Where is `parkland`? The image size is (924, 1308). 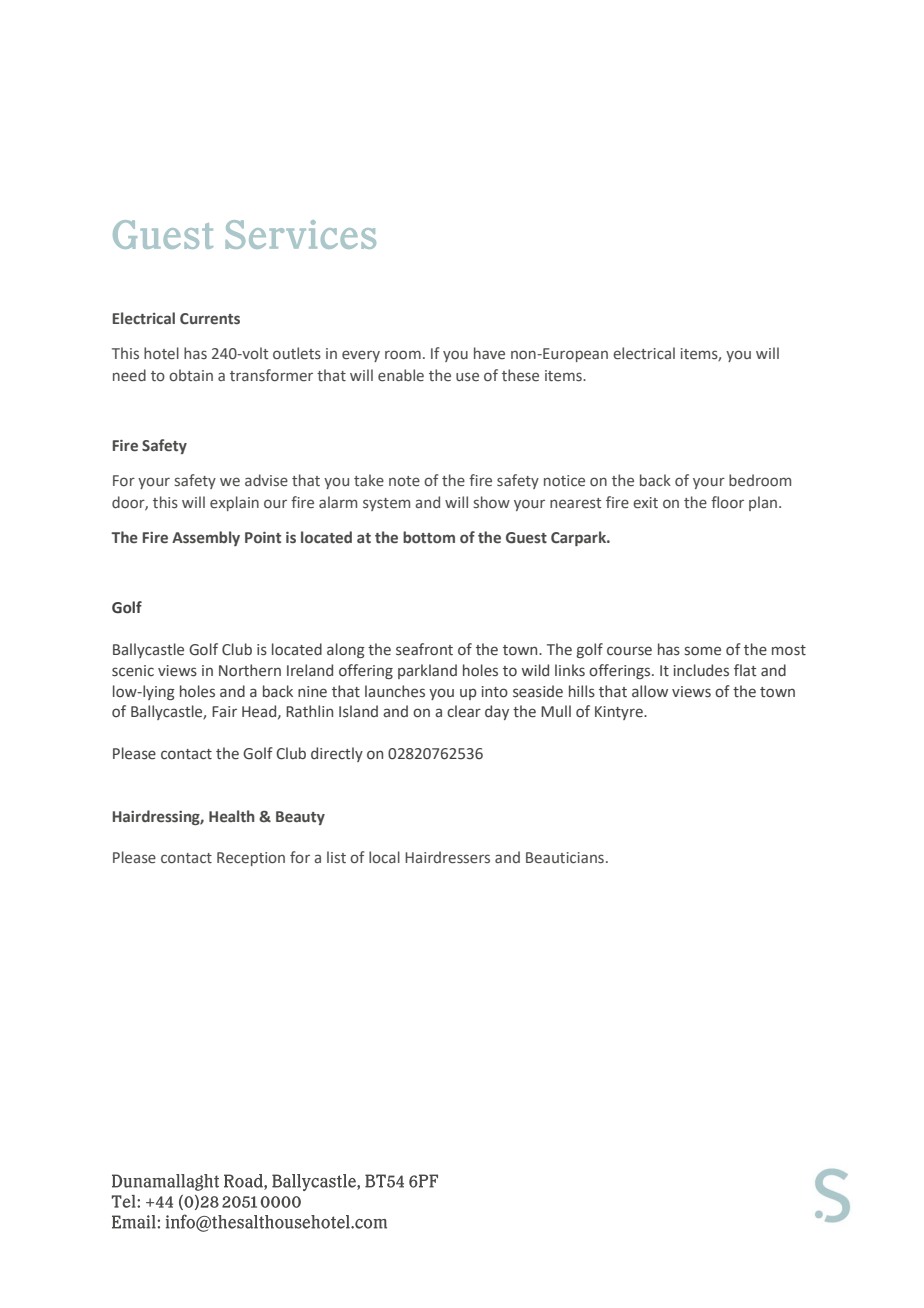
parkland is located at coordinates (427, 671).
